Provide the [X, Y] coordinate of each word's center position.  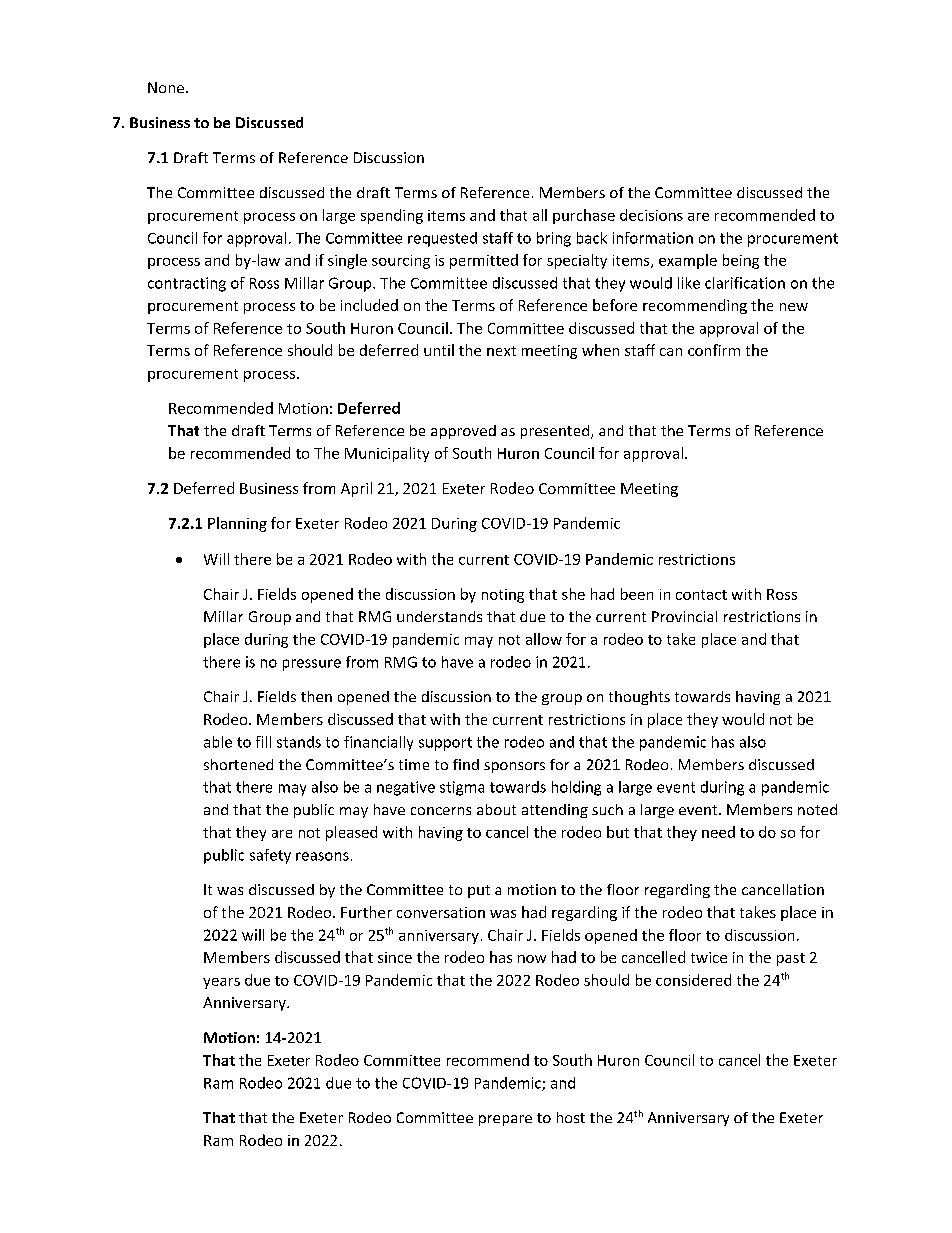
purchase [584, 216]
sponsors [514, 767]
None [166, 87]
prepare [505, 1120]
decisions [651, 215]
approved [463, 432]
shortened [238, 764]
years [221, 983]
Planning [237, 524]
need [718, 832]
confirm [714, 350]
